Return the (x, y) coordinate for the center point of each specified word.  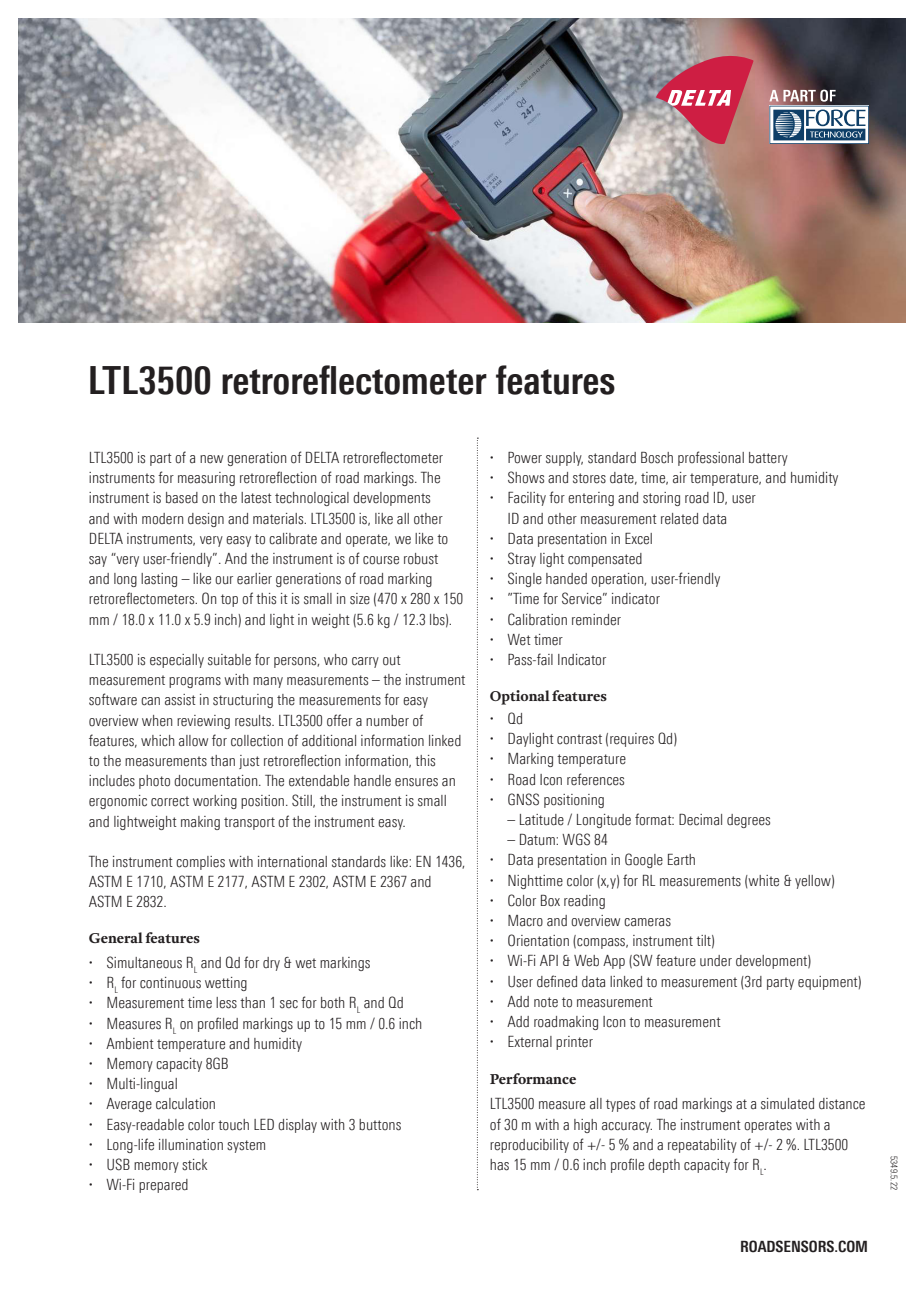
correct (170, 801)
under (716, 961)
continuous (170, 983)
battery (768, 459)
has (499, 1165)
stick (194, 1165)
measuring (206, 479)
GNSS (523, 799)
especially (177, 661)
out (392, 660)
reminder (596, 620)
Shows (526, 477)
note (546, 1002)
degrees (748, 821)
